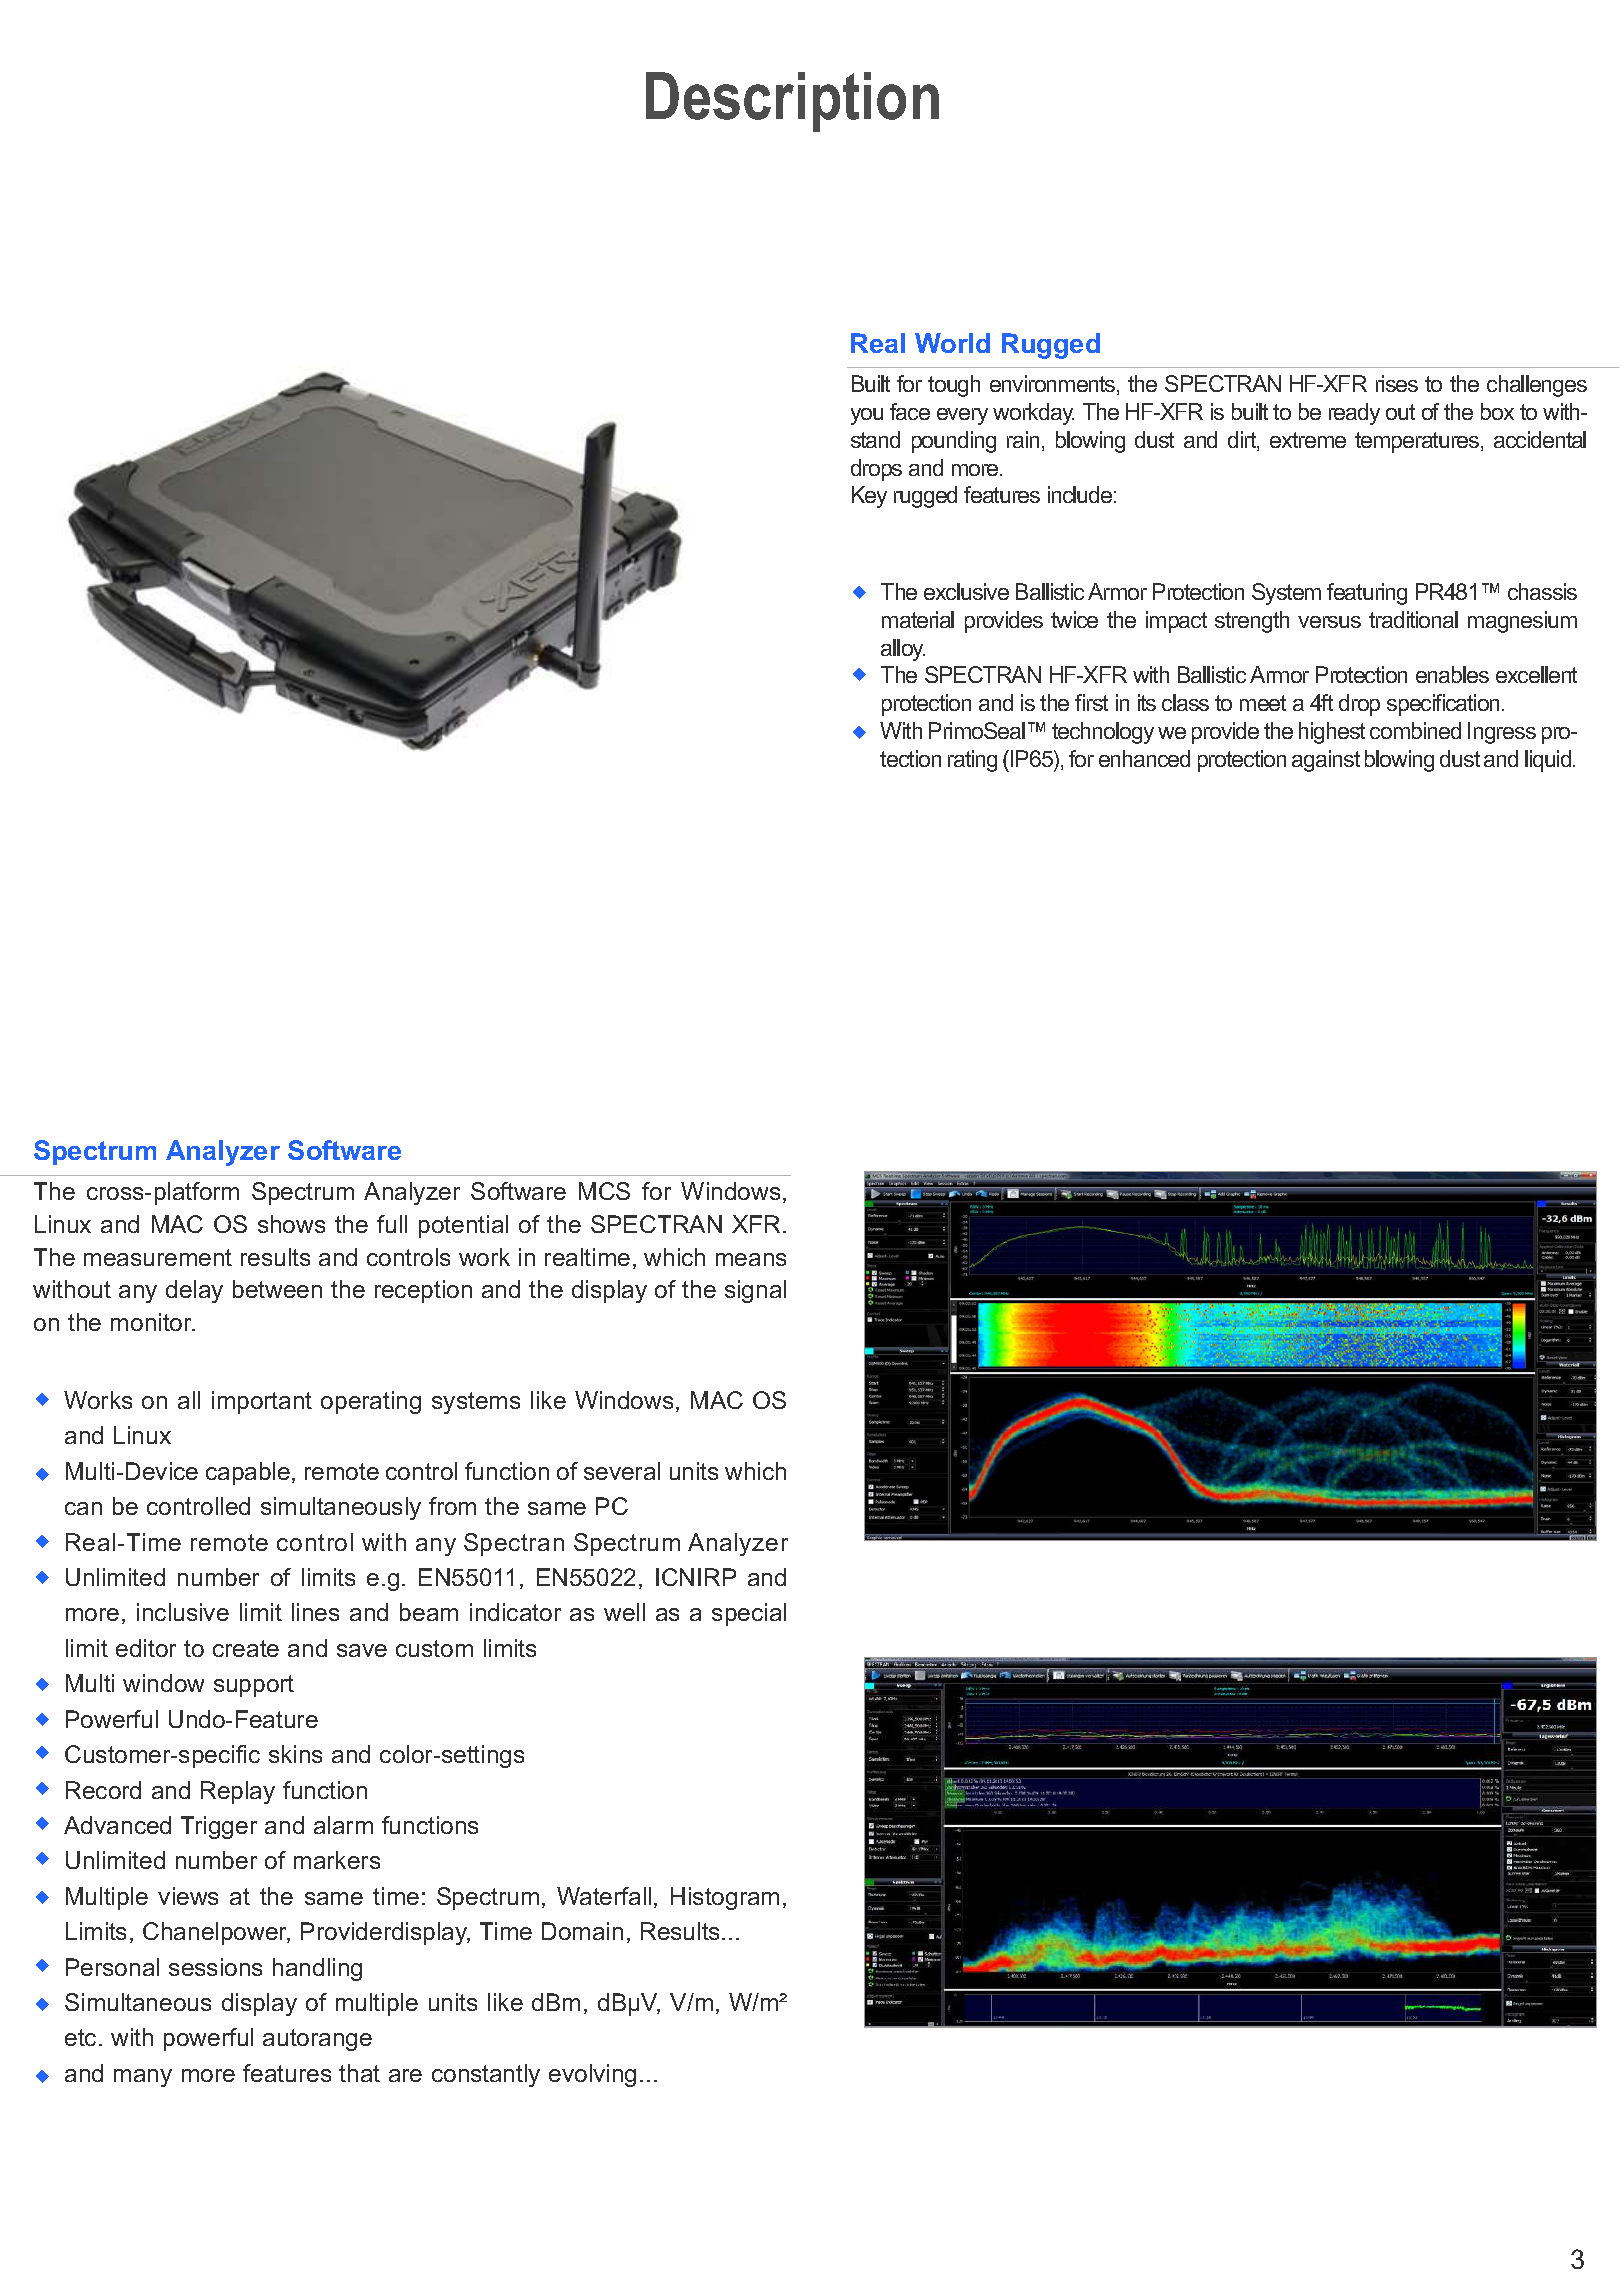  Describe the element at coordinates (215, 1967) in the image. I see `sessions` at that location.
